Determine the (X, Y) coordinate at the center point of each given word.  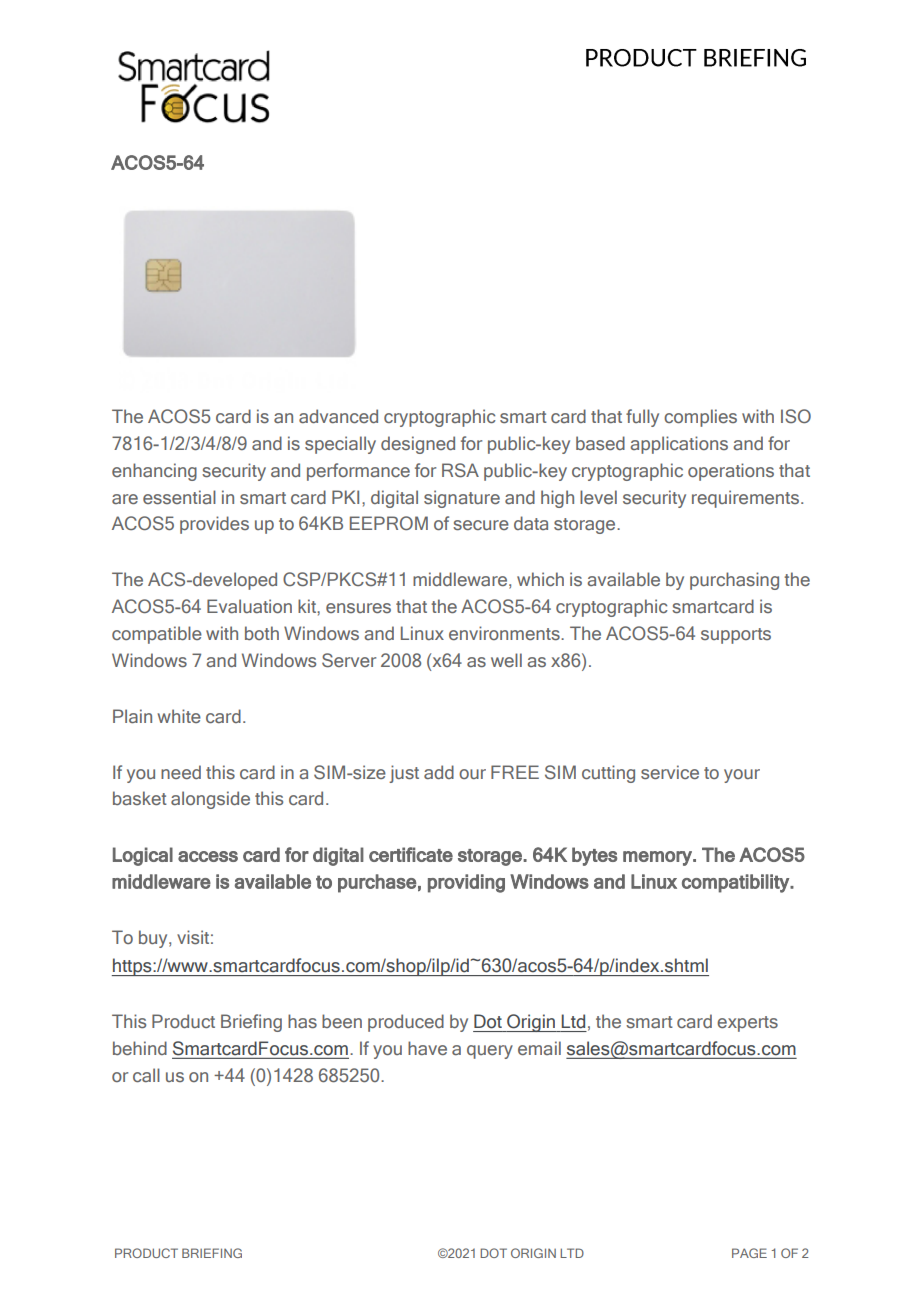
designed (418, 445)
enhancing (154, 472)
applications (679, 445)
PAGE (749, 1253)
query (490, 1052)
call (146, 1075)
